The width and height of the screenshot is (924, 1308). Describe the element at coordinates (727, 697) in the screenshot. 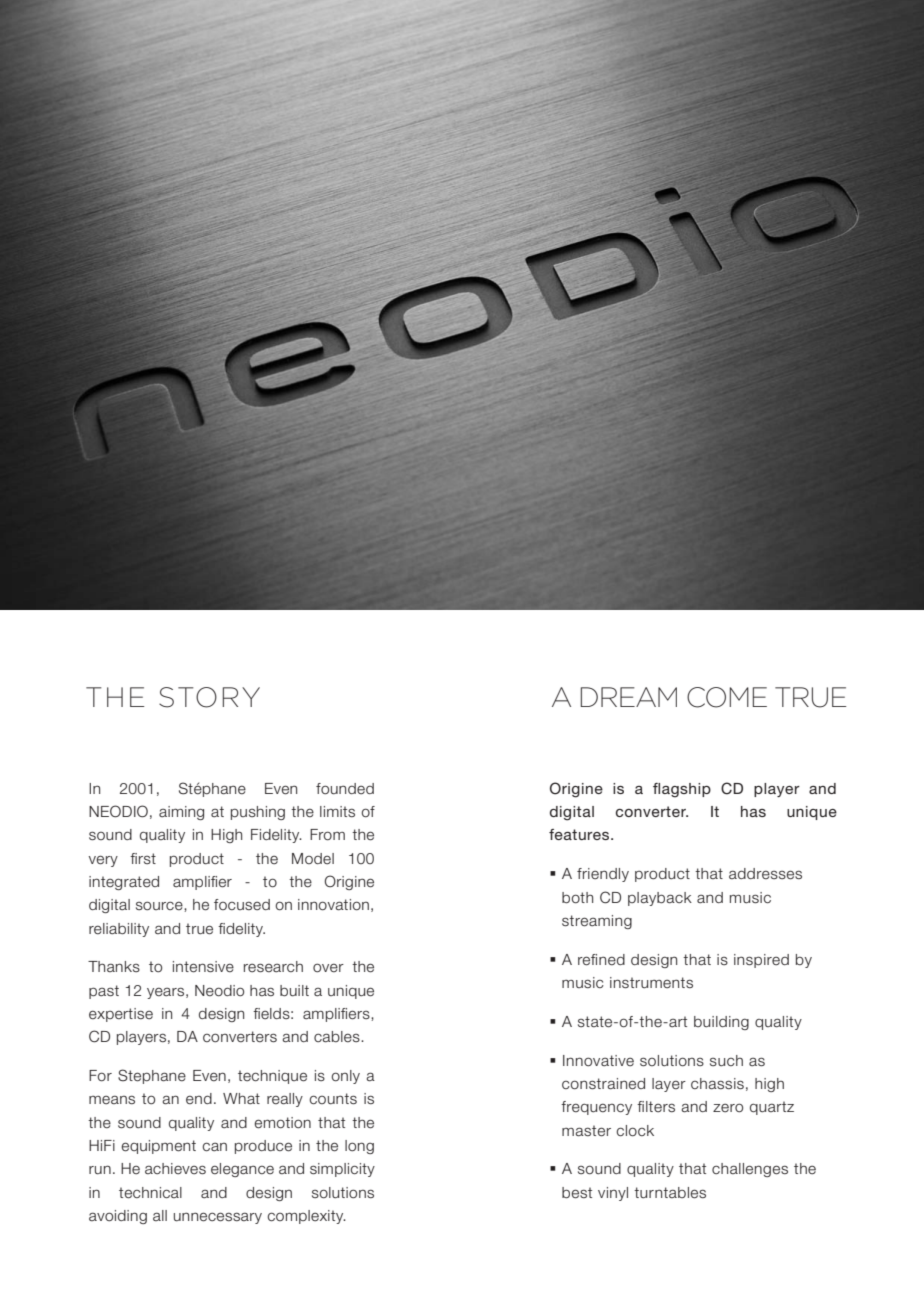

I see `COME` at that location.
